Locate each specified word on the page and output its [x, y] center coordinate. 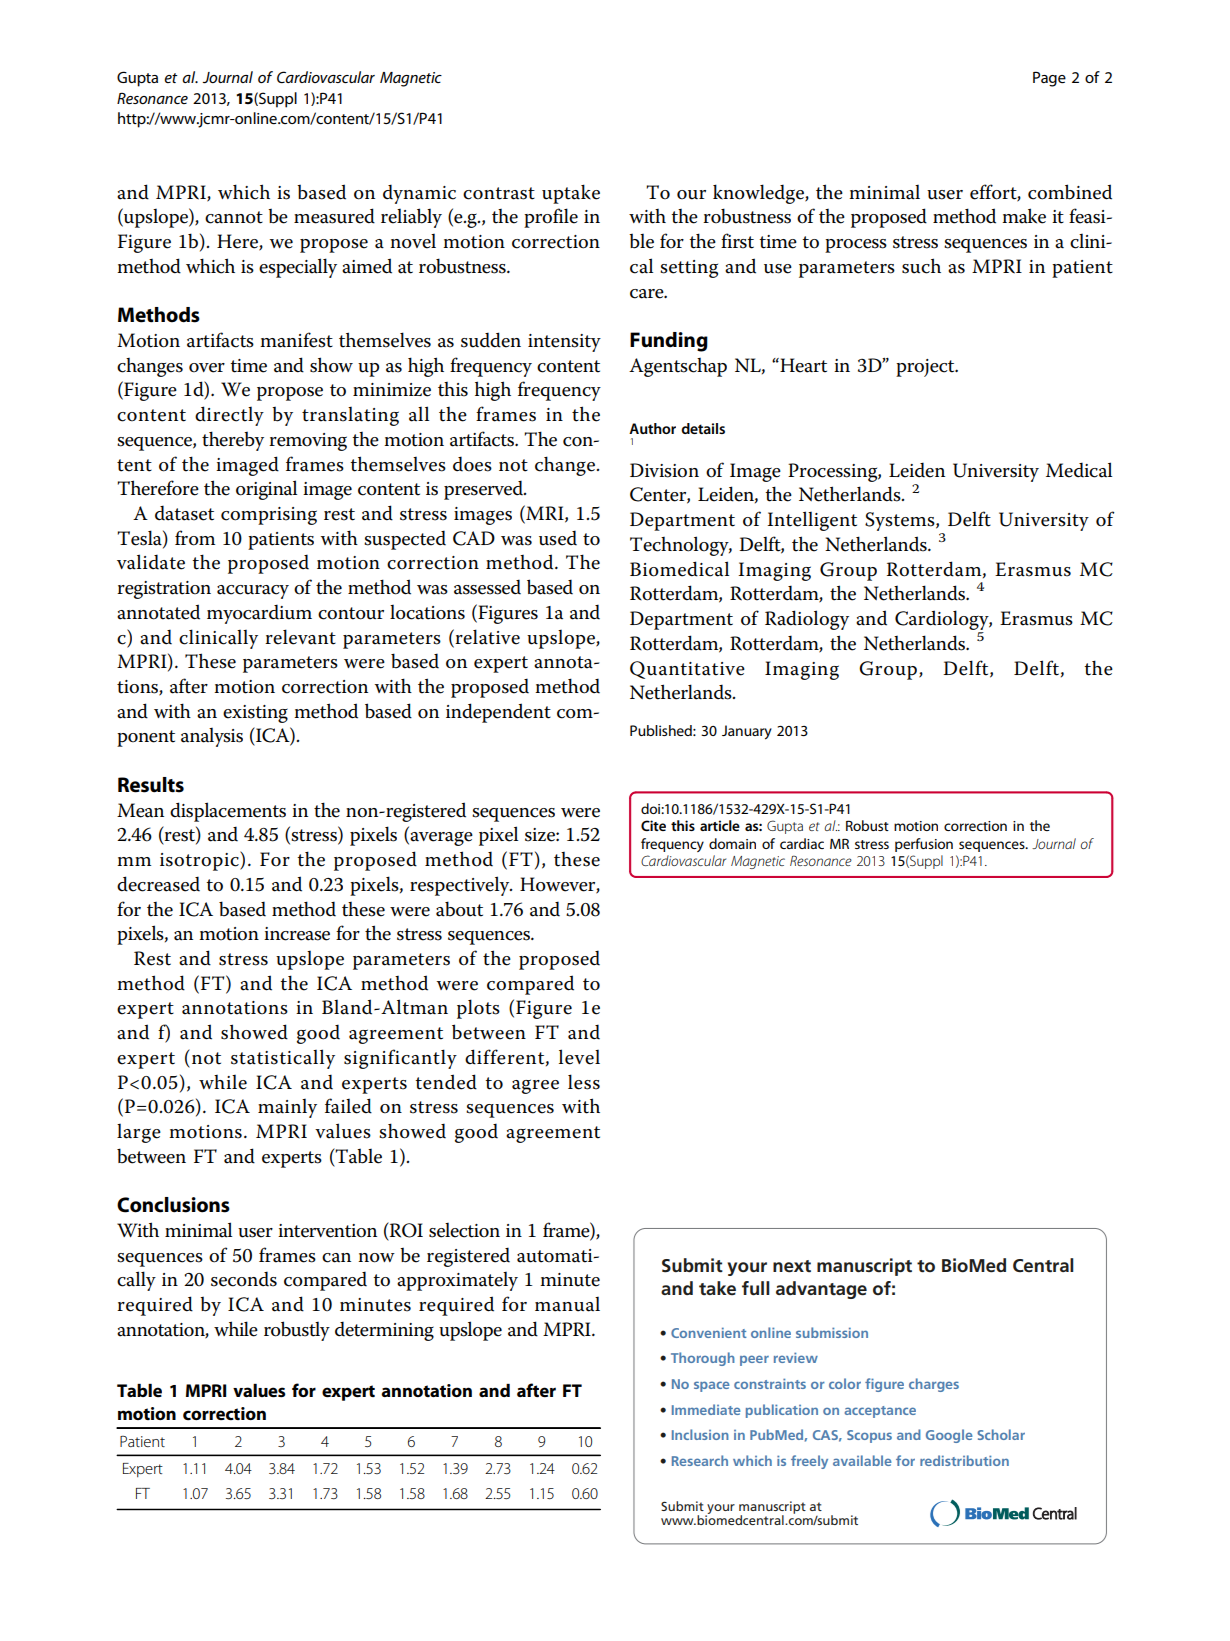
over [207, 368]
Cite [653, 825]
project [926, 368]
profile [551, 218]
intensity [564, 343]
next [792, 1266]
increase [297, 934]
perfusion [924, 845]
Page [1049, 79]
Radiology [807, 620]
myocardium [259, 614]
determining [384, 1331]
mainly [287, 1108]
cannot [234, 217]
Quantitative [687, 670]
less [584, 1082]
